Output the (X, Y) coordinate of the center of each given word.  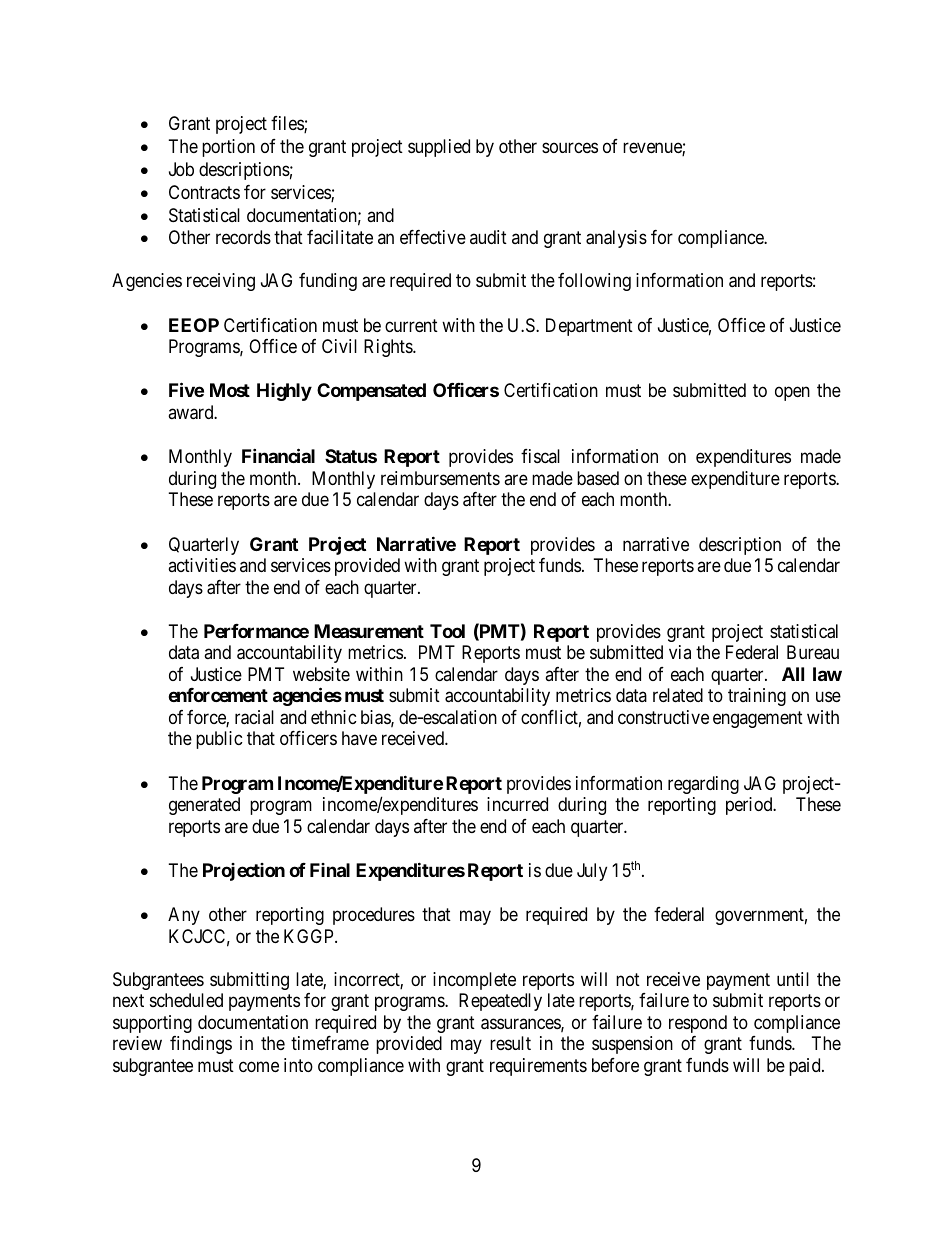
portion (228, 148)
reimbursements (440, 478)
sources (570, 148)
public (219, 740)
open (792, 394)
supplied (439, 148)
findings (201, 1045)
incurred (517, 804)
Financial (278, 455)
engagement (758, 719)
